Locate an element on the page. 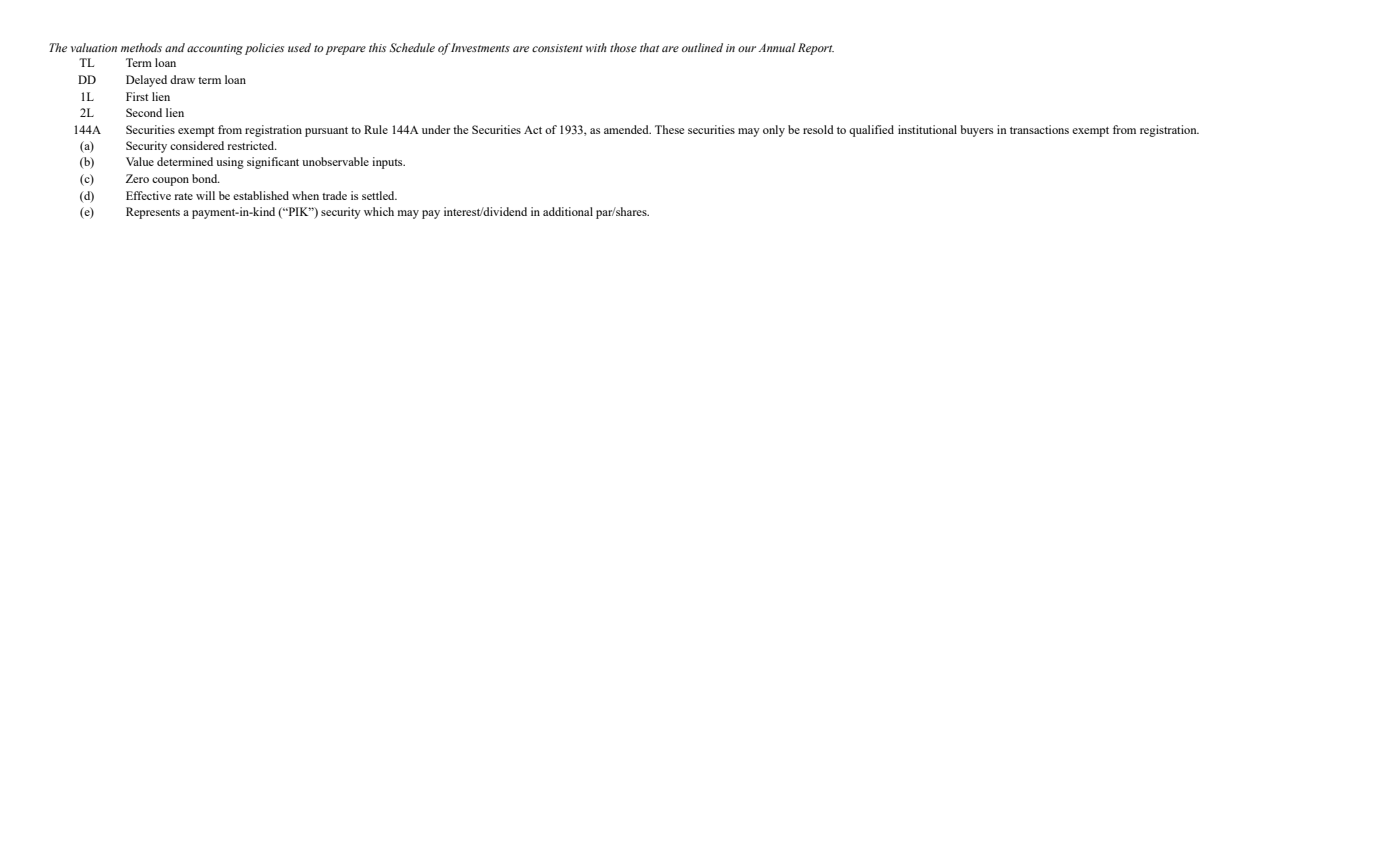  amended is located at coordinates (627, 129).
